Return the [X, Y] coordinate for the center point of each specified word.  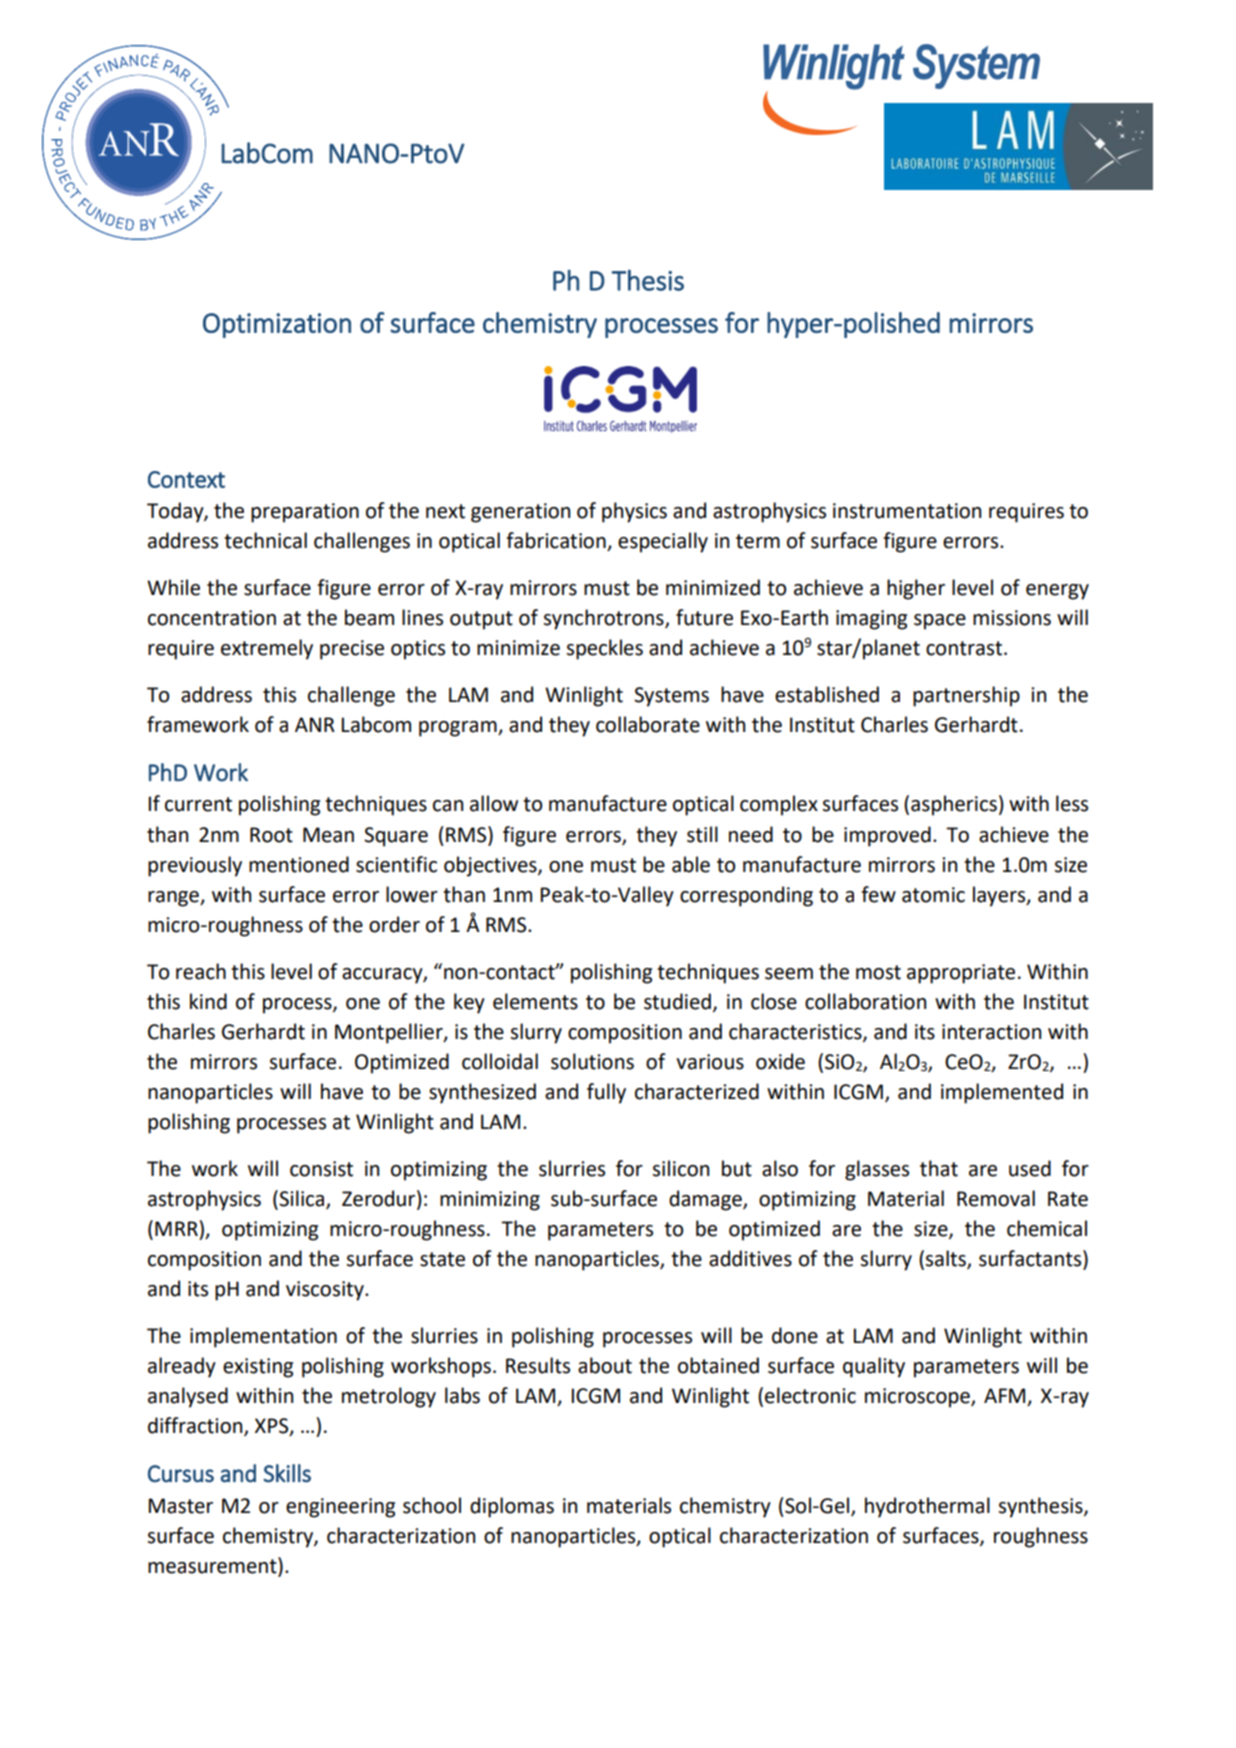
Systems [671, 697]
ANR [315, 724]
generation [520, 513]
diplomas [512, 1507]
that [939, 1168]
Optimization [277, 325]
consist [321, 1169]
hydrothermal [927, 1507]
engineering [340, 1508]
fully [606, 1093]
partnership [966, 696]
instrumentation [907, 511]
